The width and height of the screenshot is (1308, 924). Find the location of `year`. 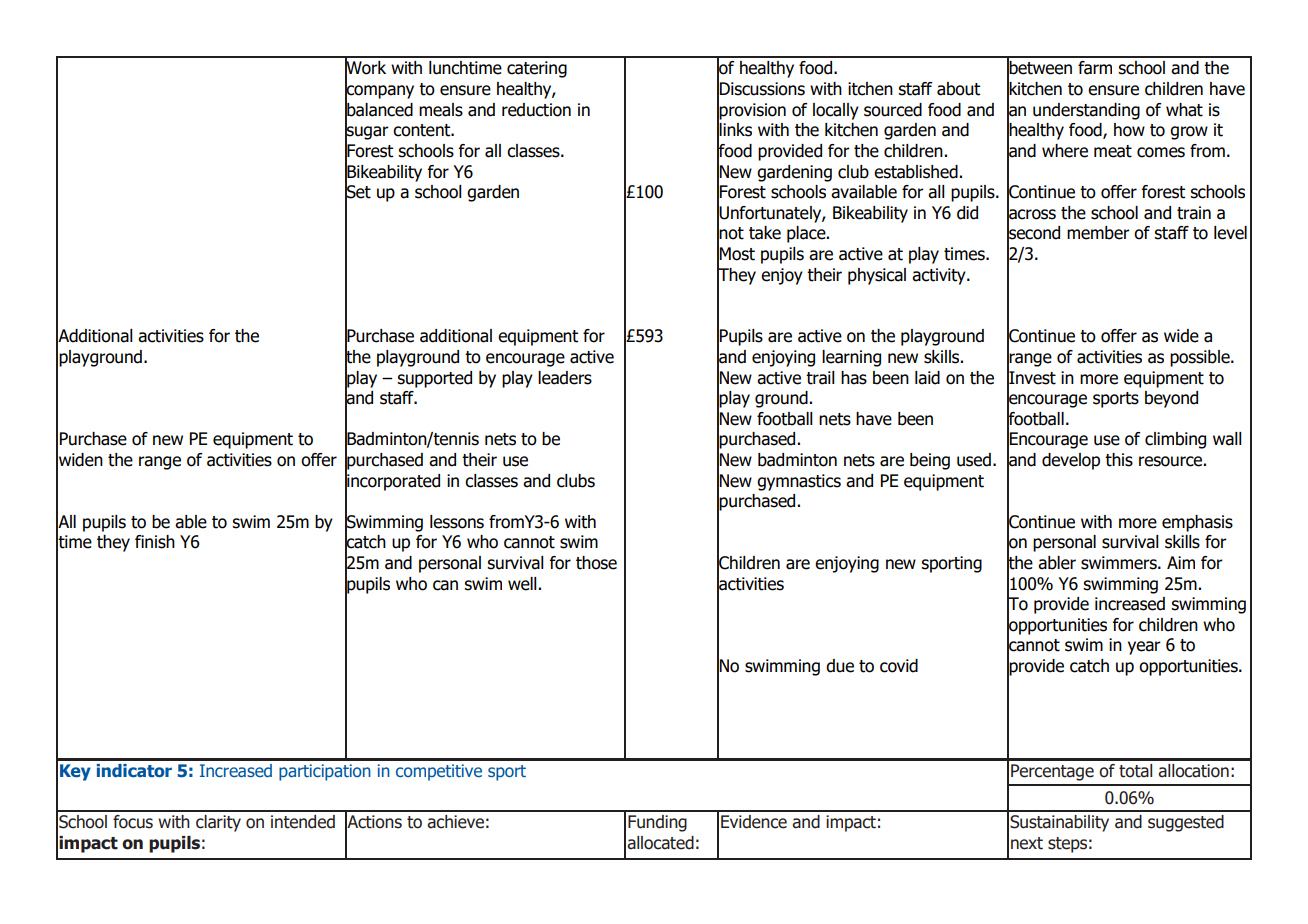

year is located at coordinates (1144, 648).
